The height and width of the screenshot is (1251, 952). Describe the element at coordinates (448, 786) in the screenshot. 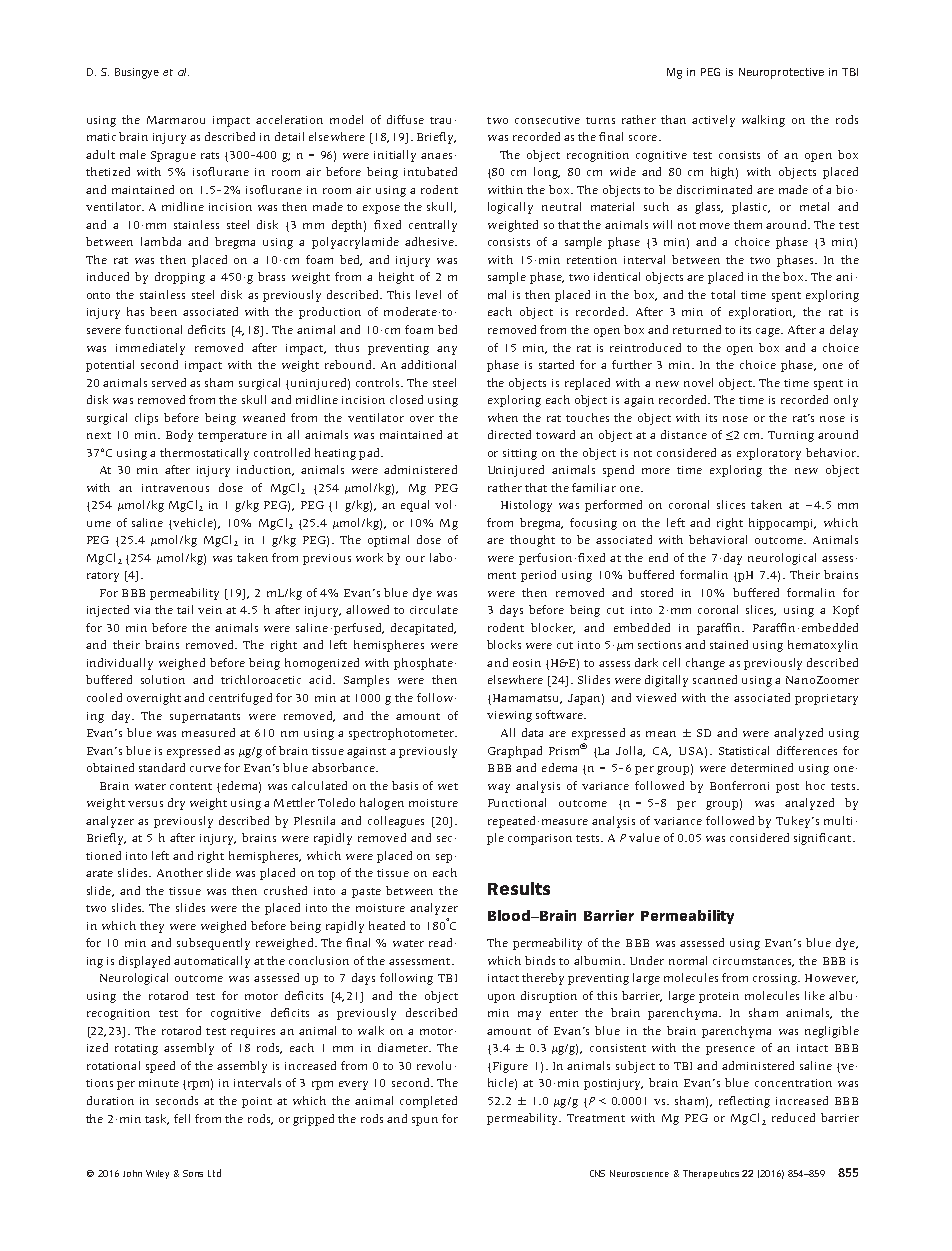

I see `wet` at that location.
